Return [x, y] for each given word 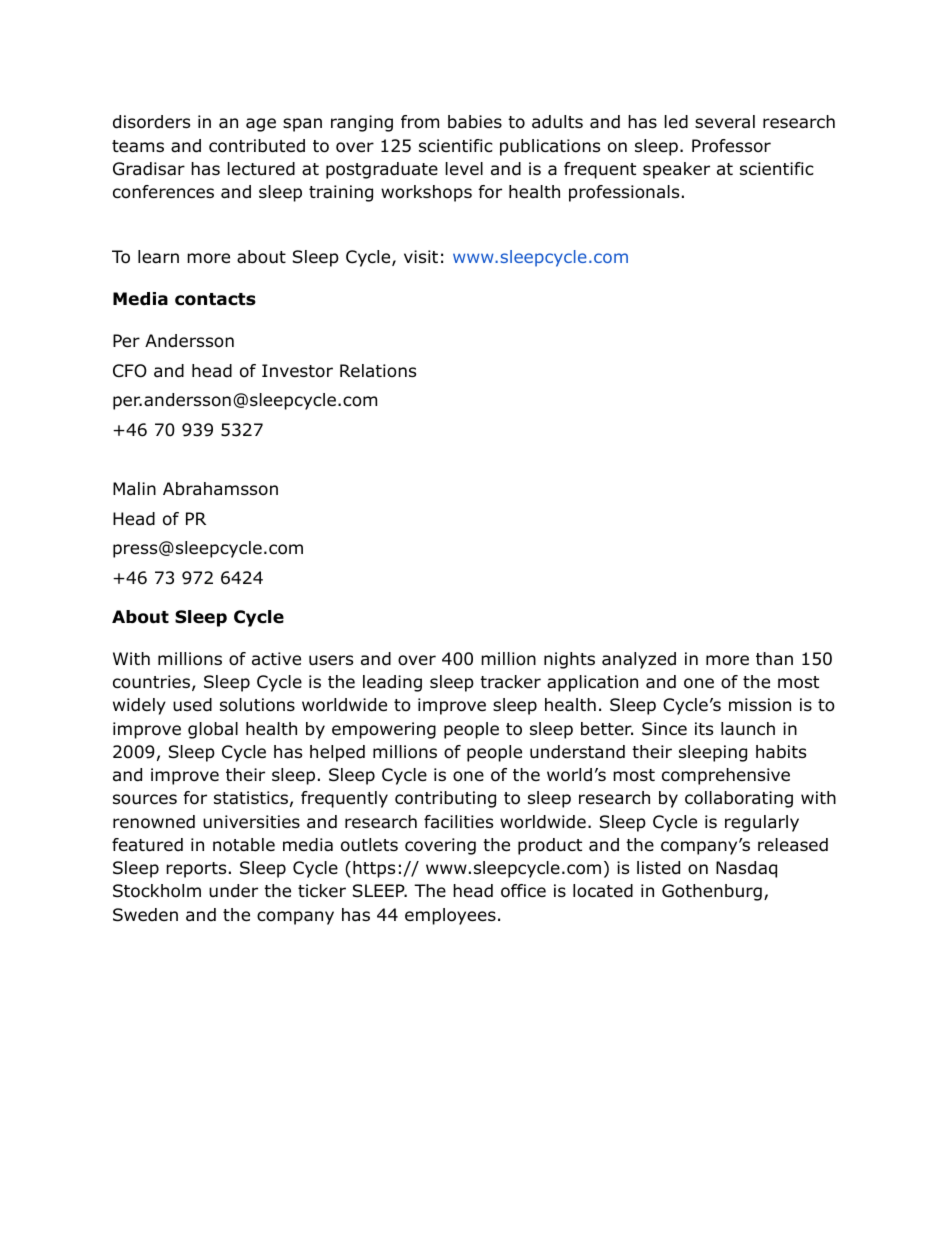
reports [196, 870]
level [464, 169]
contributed [257, 146]
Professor [731, 146]
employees [450, 916]
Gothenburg [712, 892]
